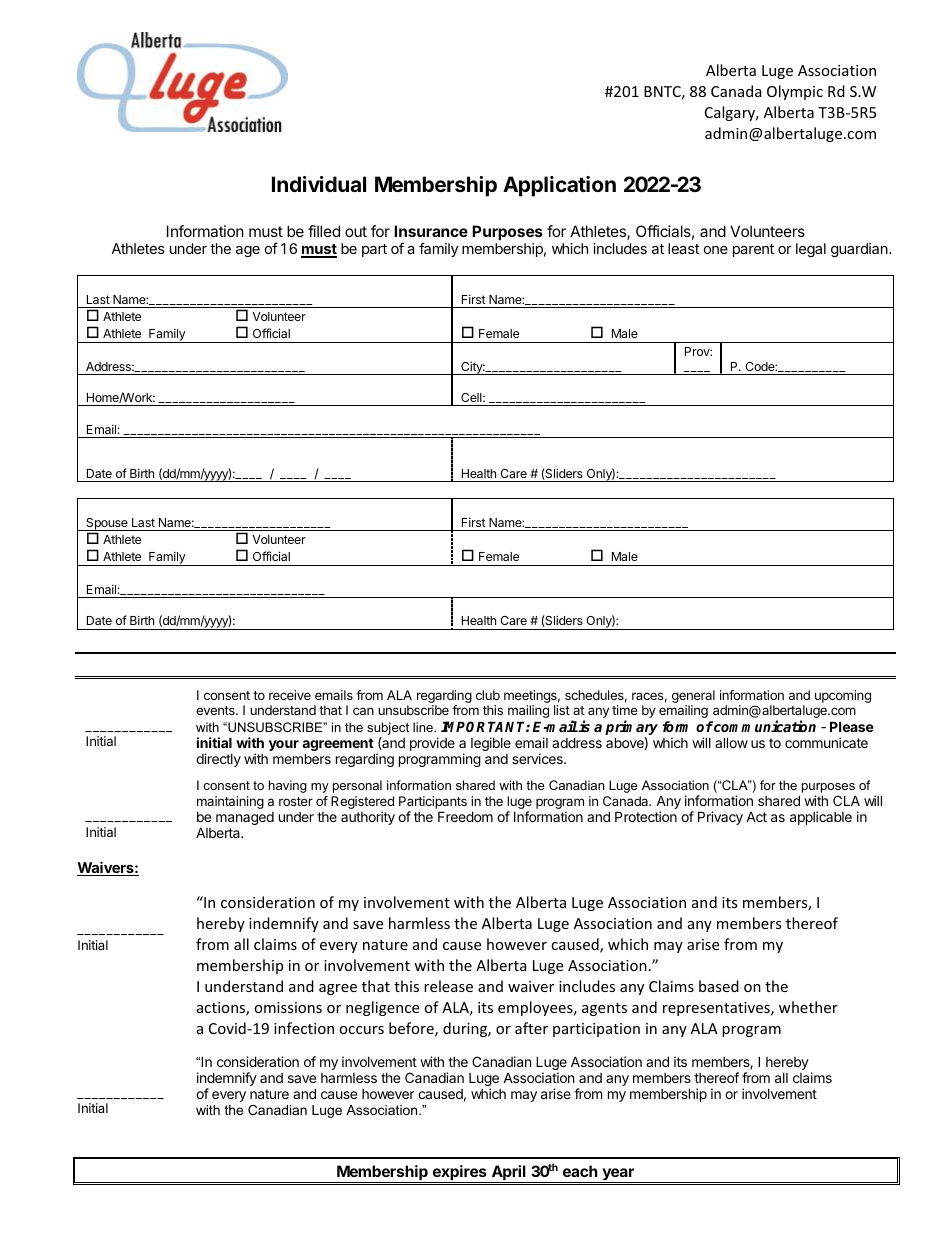 This screenshot has width=952, height=1233. I want to click on Individual, so click(319, 184).
